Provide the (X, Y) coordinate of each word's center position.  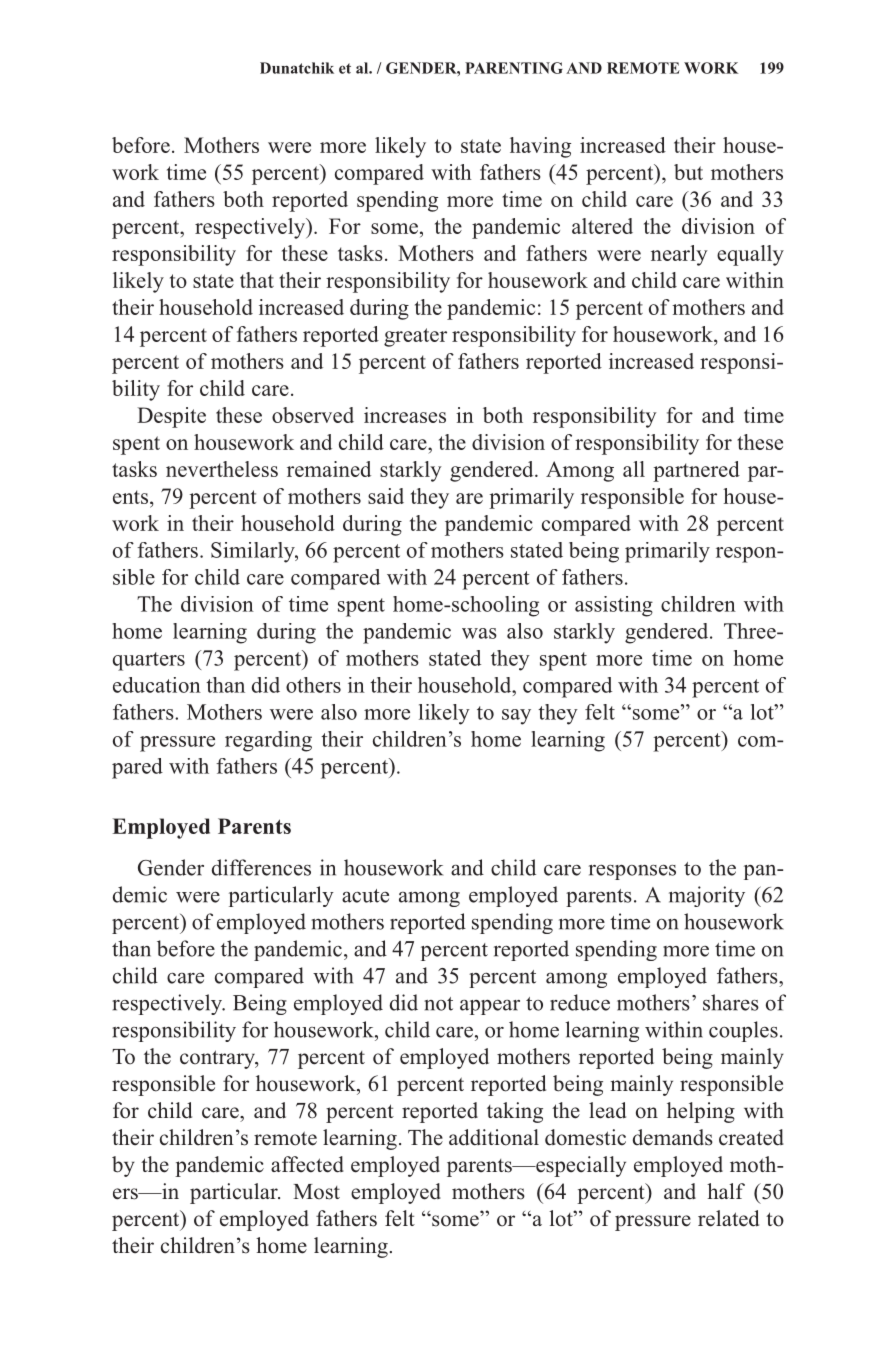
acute (365, 896)
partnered (696, 471)
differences (261, 867)
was (479, 633)
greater (415, 337)
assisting (614, 606)
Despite (171, 417)
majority (707, 896)
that (257, 280)
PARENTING (514, 68)
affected (307, 1164)
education (157, 685)
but (688, 172)
